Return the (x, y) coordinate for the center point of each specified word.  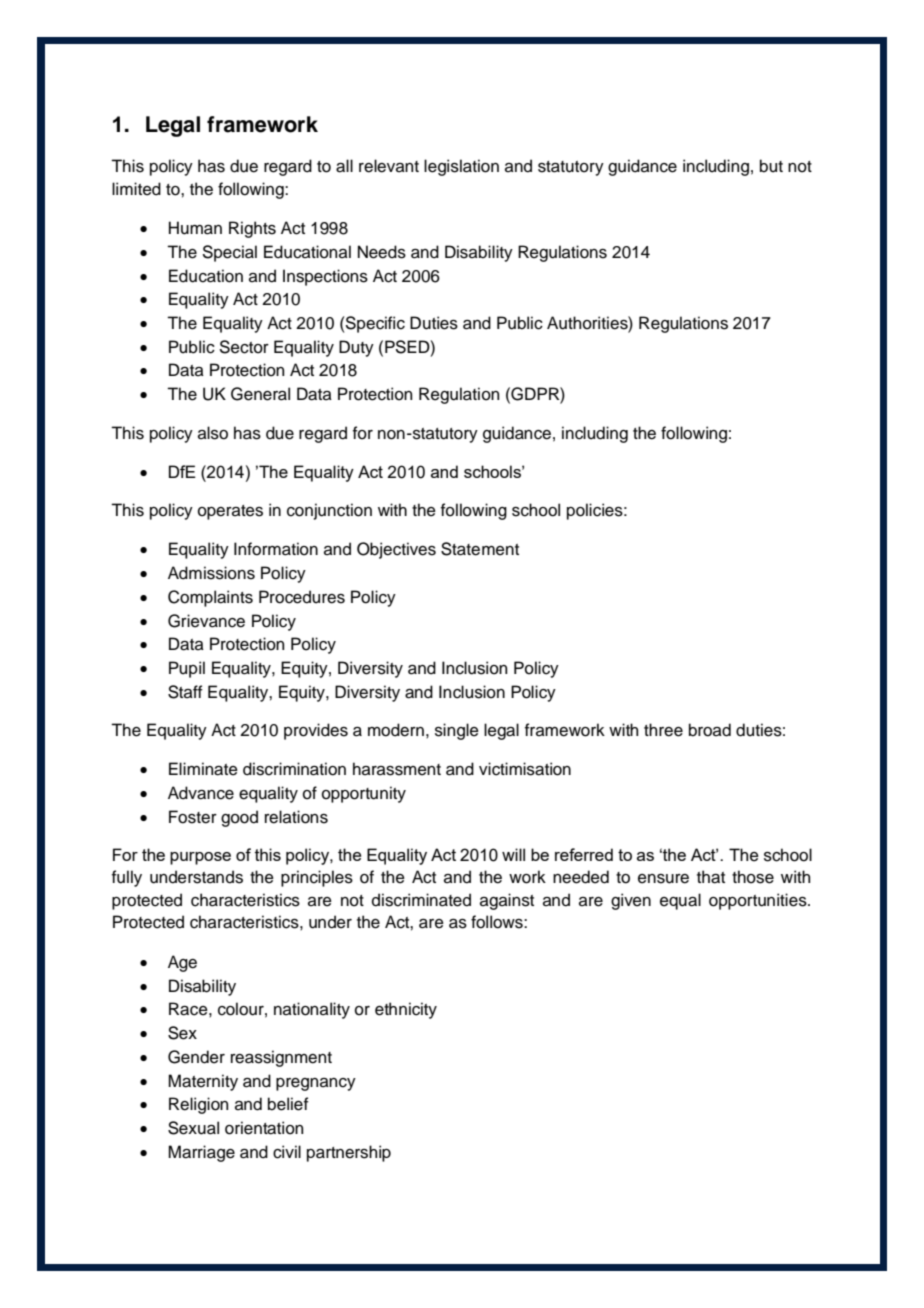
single (457, 731)
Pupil (187, 669)
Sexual (193, 1128)
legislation (461, 167)
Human (195, 228)
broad (710, 730)
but (771, 166)
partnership (349, 1153)
